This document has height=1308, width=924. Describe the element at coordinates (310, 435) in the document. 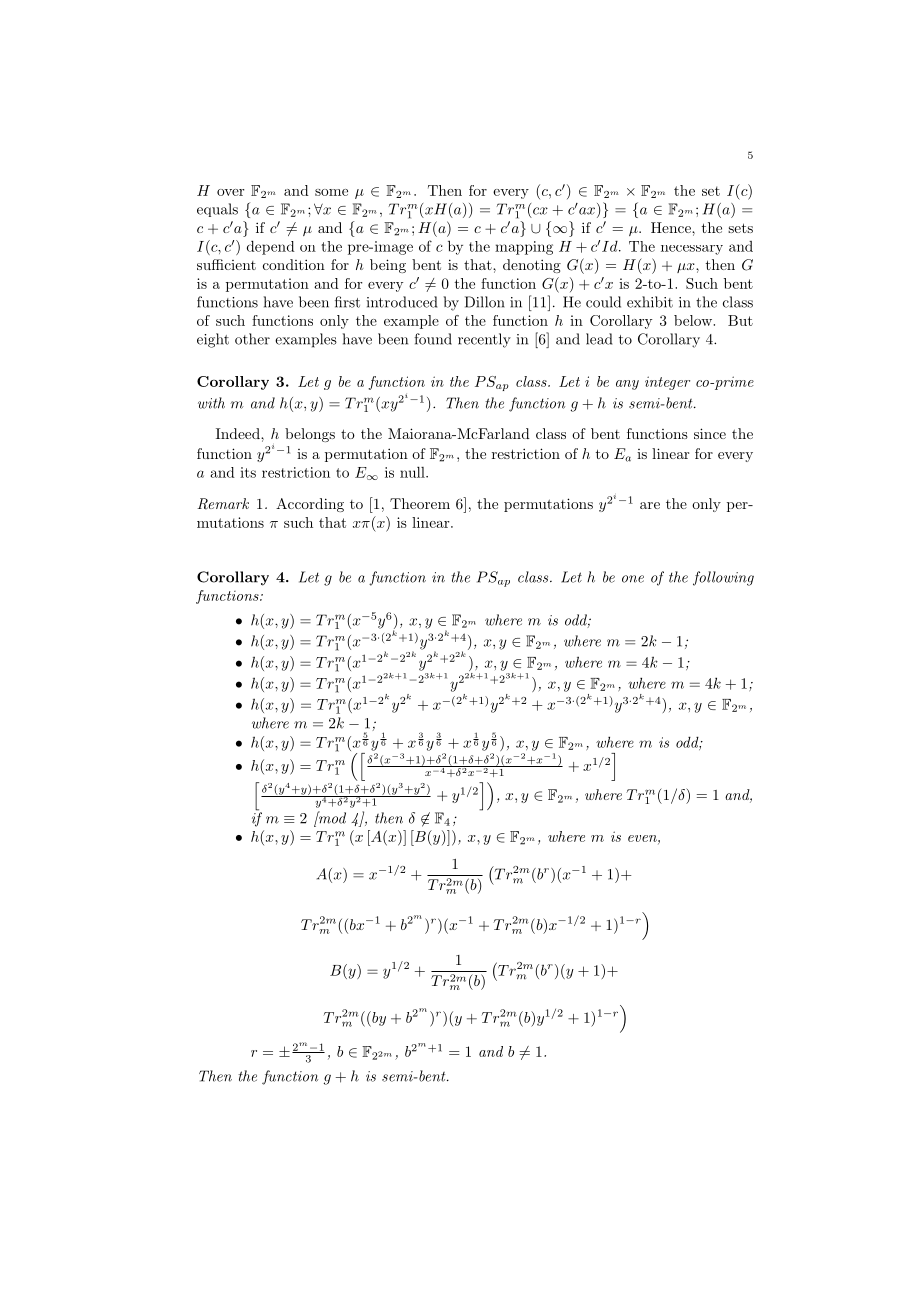

I see `belongs` at that location.
